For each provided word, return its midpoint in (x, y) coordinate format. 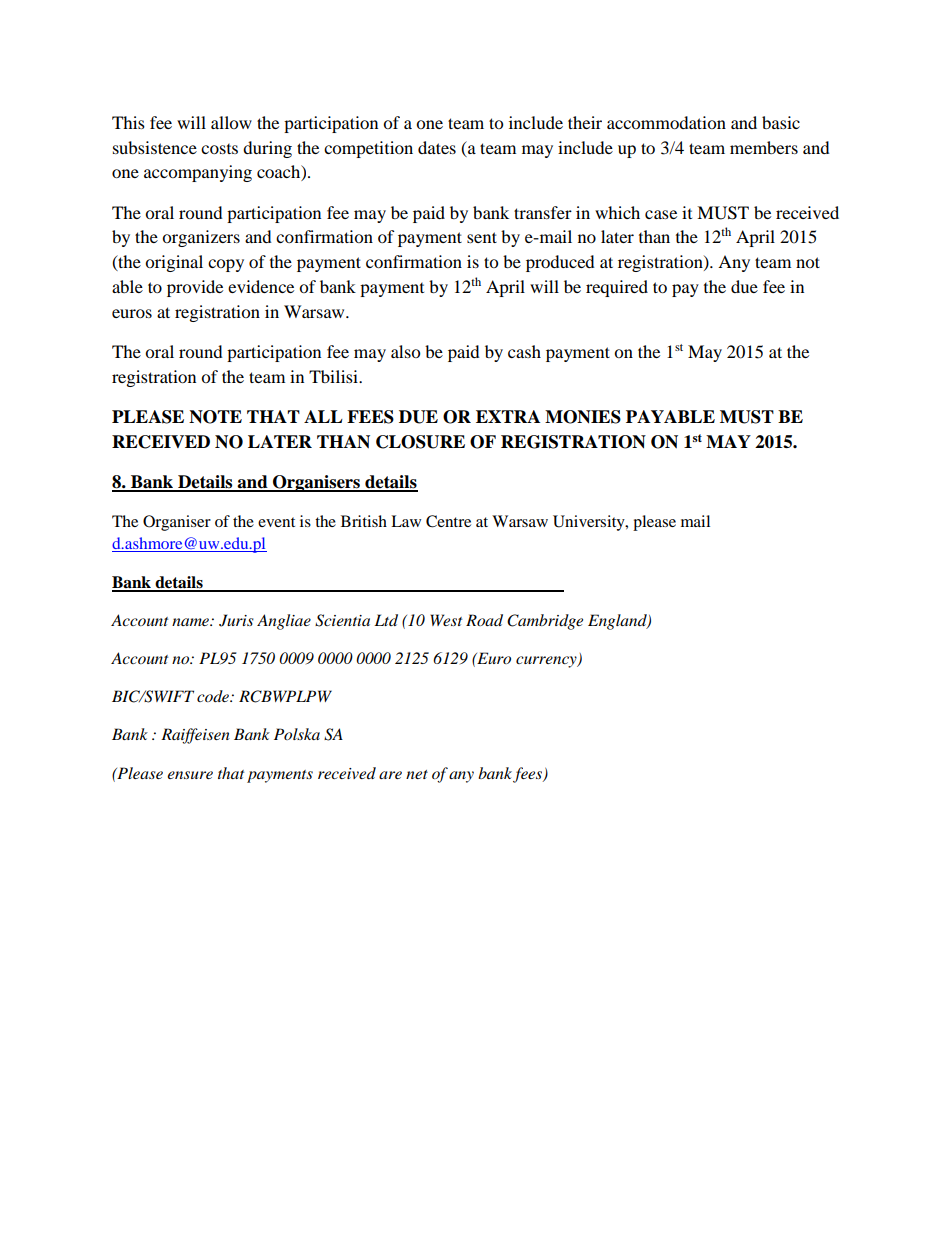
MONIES (583, 417)
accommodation (666, 122)
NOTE (215, 417)
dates (437, 147)
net (417, 774)
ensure (190, 775)
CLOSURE (420, 442)
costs (219, 149)
